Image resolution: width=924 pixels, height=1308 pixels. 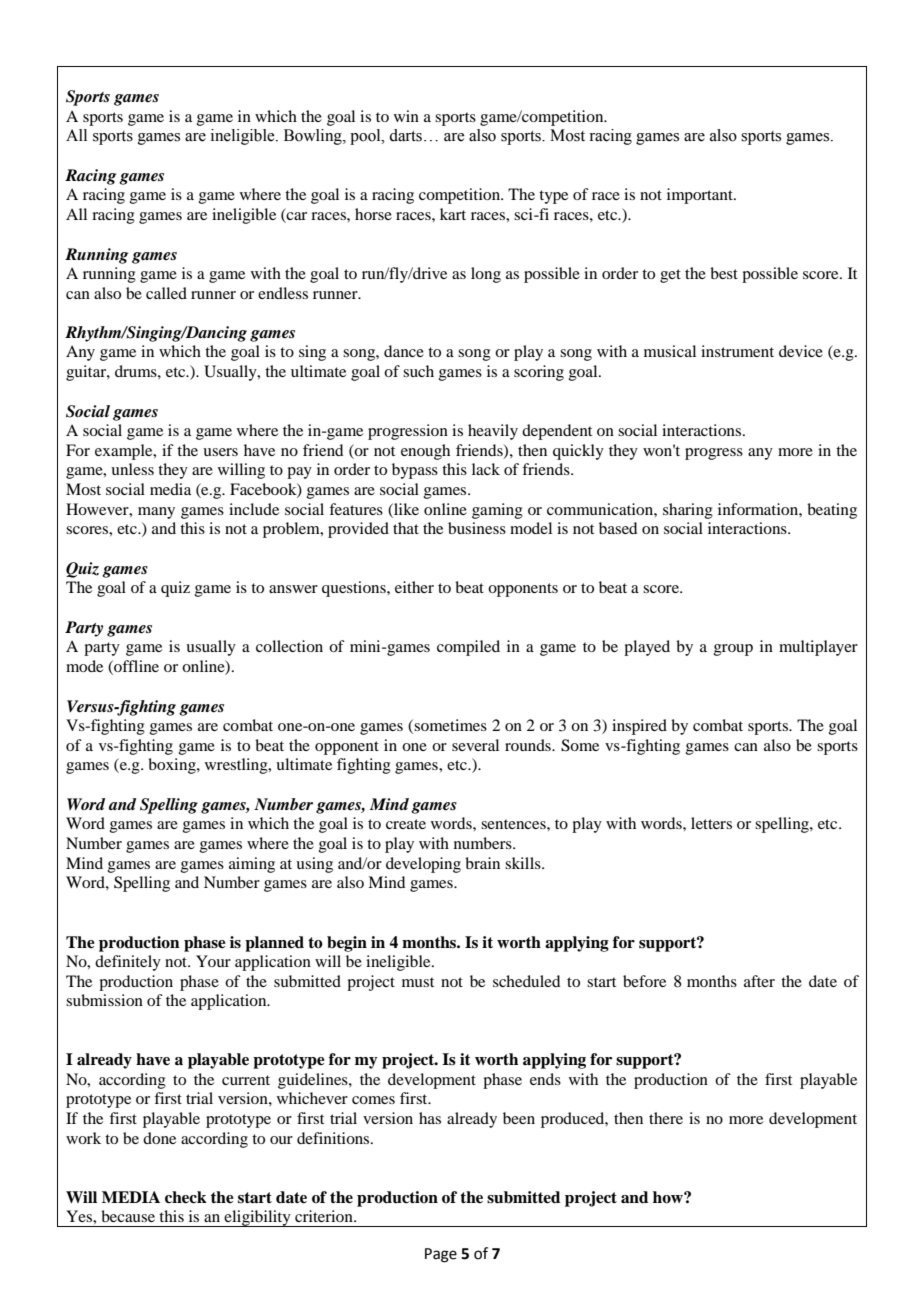 What do you see at coordinates (701, 196) in the screenshot?
I see `important` at bounding box center [701, 196].
